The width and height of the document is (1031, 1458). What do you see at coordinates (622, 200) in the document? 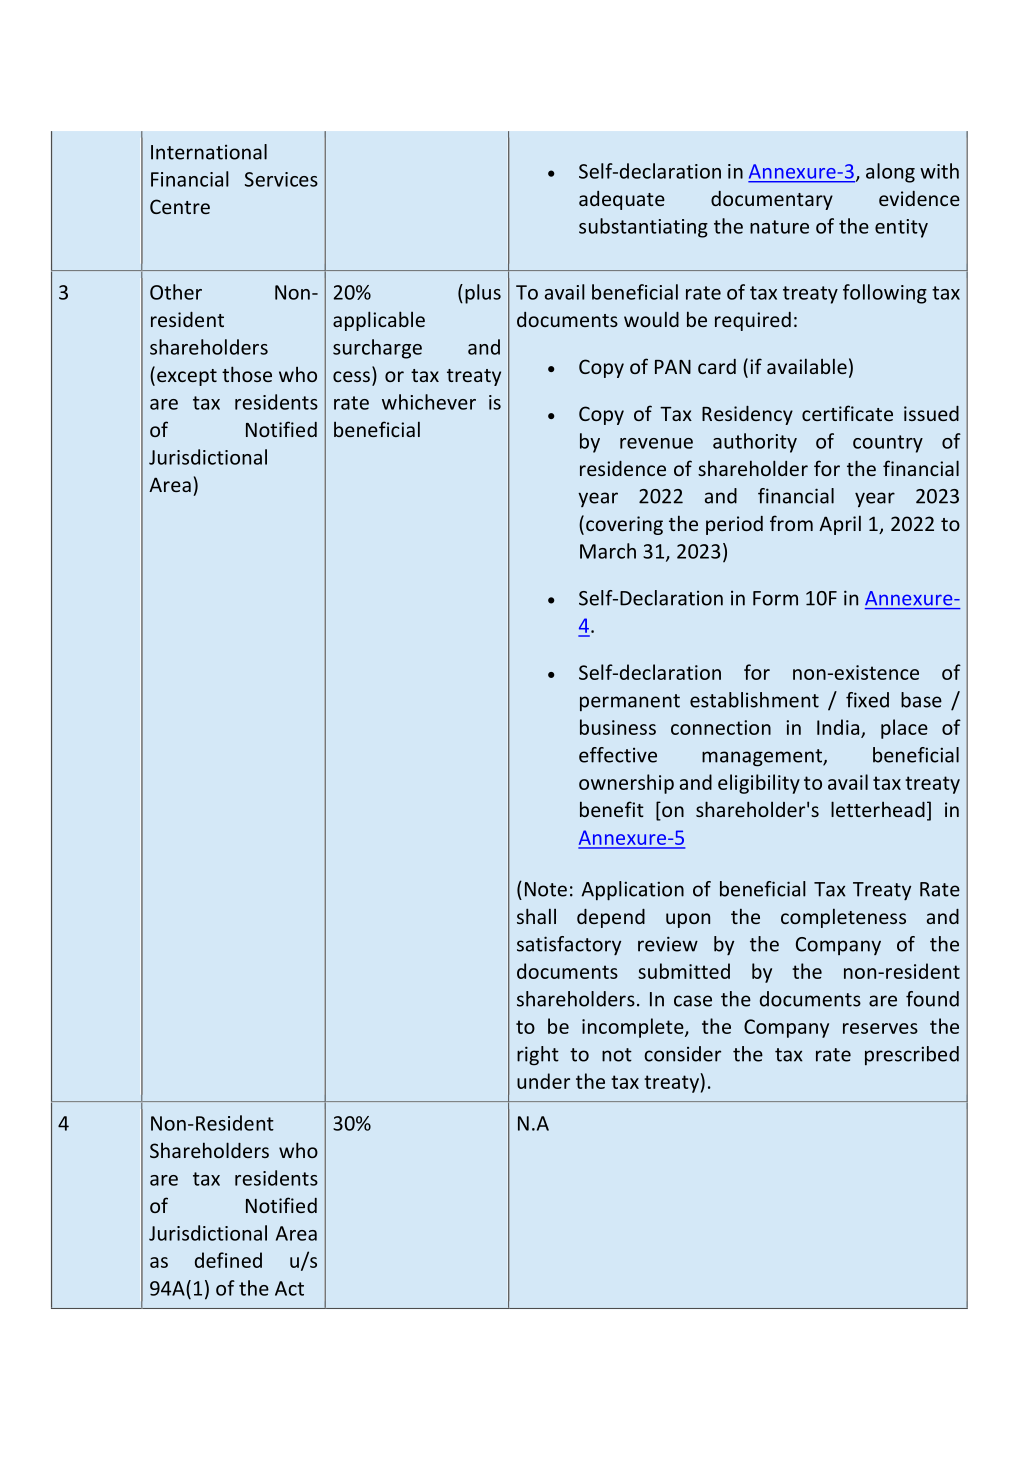
I see `adequate` at bounding box center [622, 200].
